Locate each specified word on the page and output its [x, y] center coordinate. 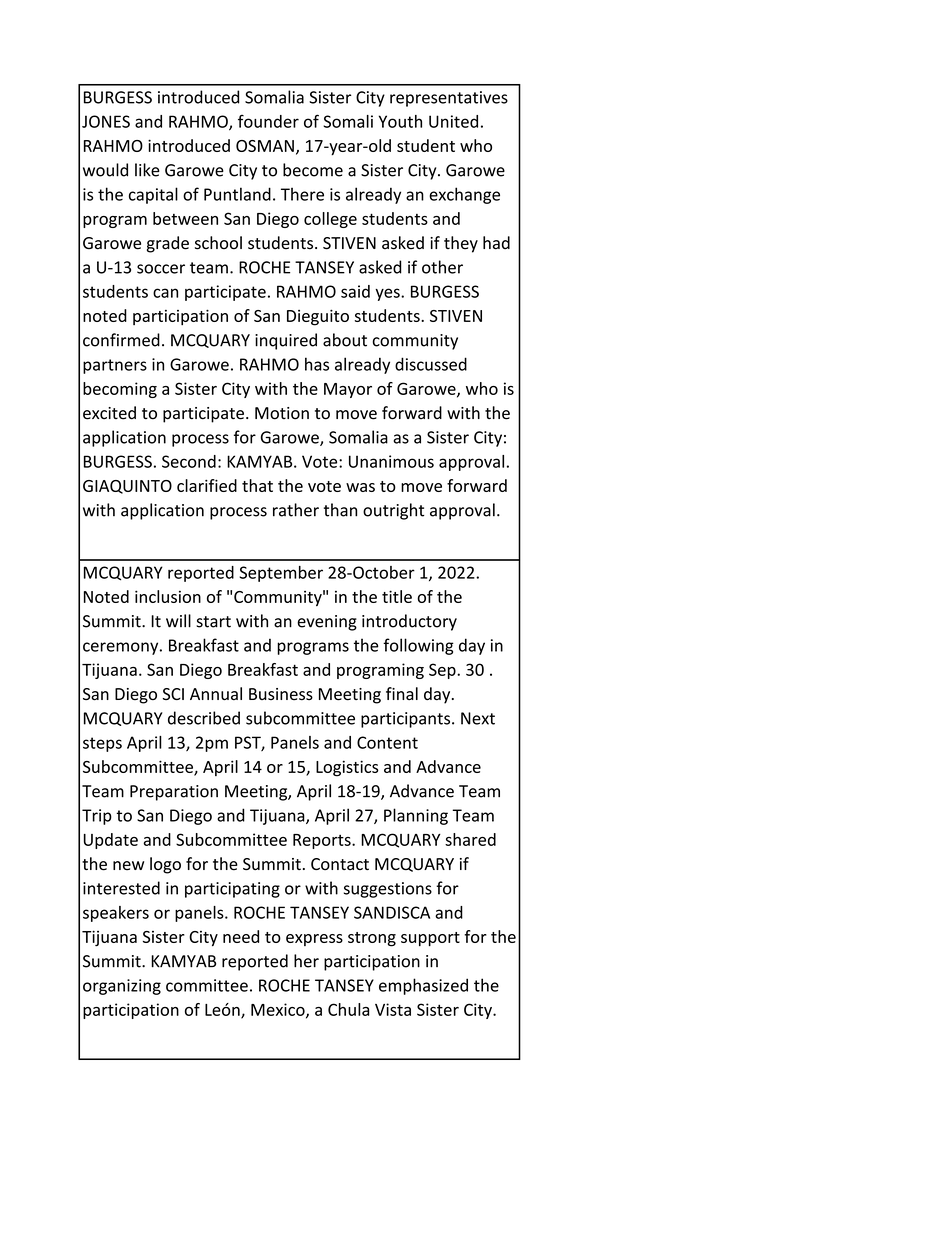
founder [268, 121]
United [453, 121]
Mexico [279, 1010]
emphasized [423, 986]
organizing [122, 987]
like [147, 170]
